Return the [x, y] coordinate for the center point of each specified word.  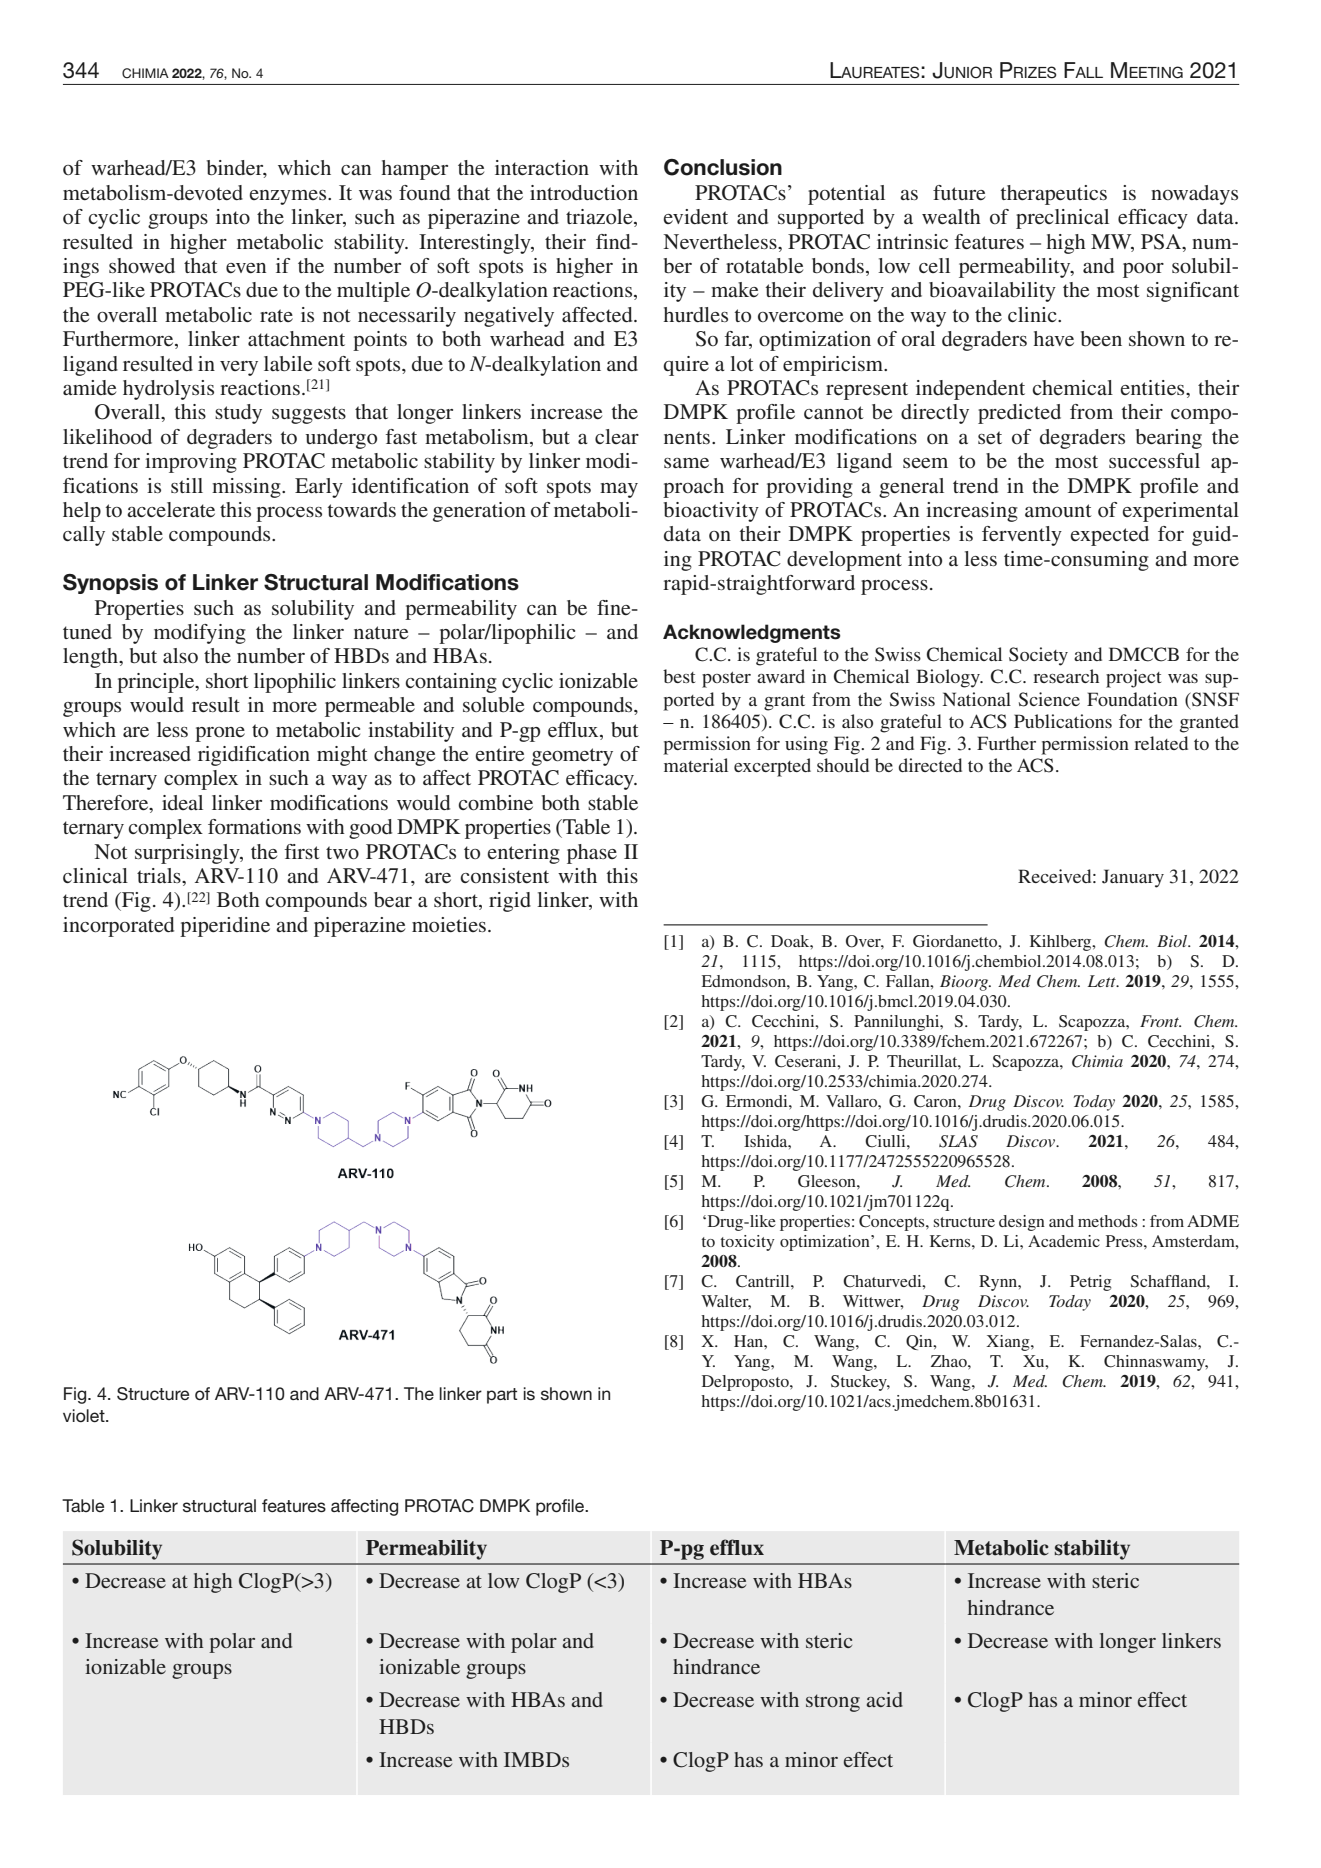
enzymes [289, 197]
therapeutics [1053, 195]
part [502, 1396]
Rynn [999, 1283]
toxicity [748, 1243]
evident [695, 216]
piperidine [225, 927]
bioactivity [711, 512]
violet [85, 1415]
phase [592, 854]
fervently [1022, 536]
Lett [1103, 981]
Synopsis [110, 584]
